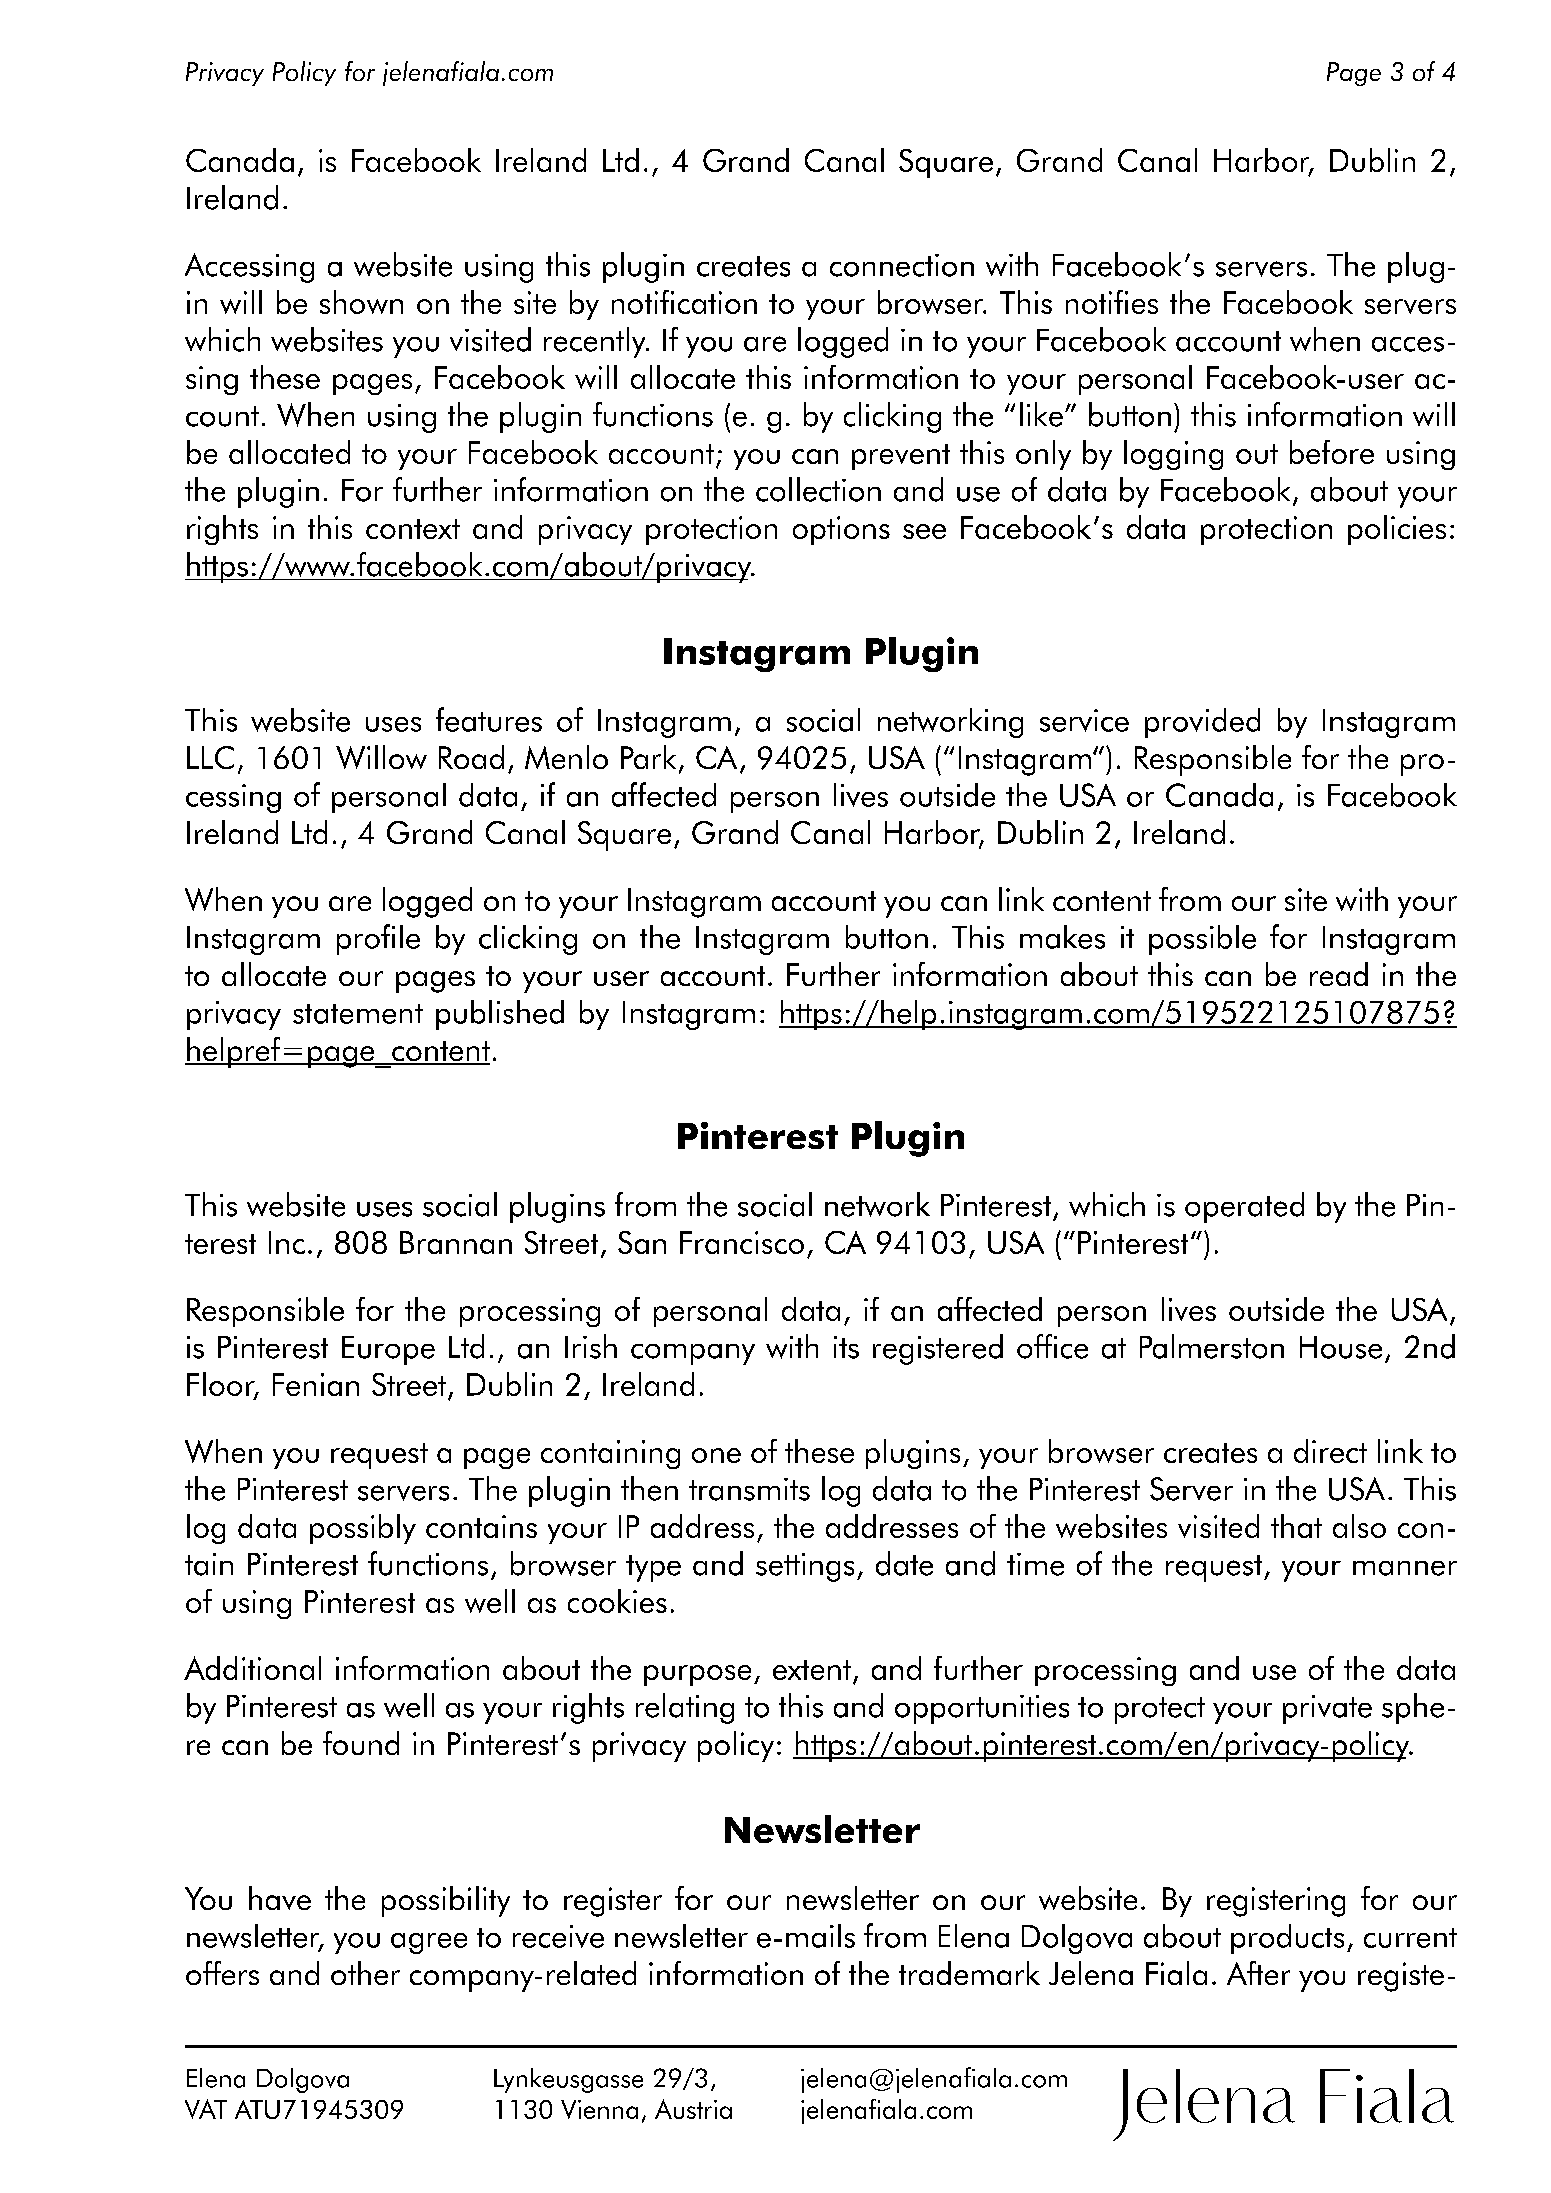 The width and height of the screenshot is (1551, 2193). I want to click on Park, so click(648, 757).
